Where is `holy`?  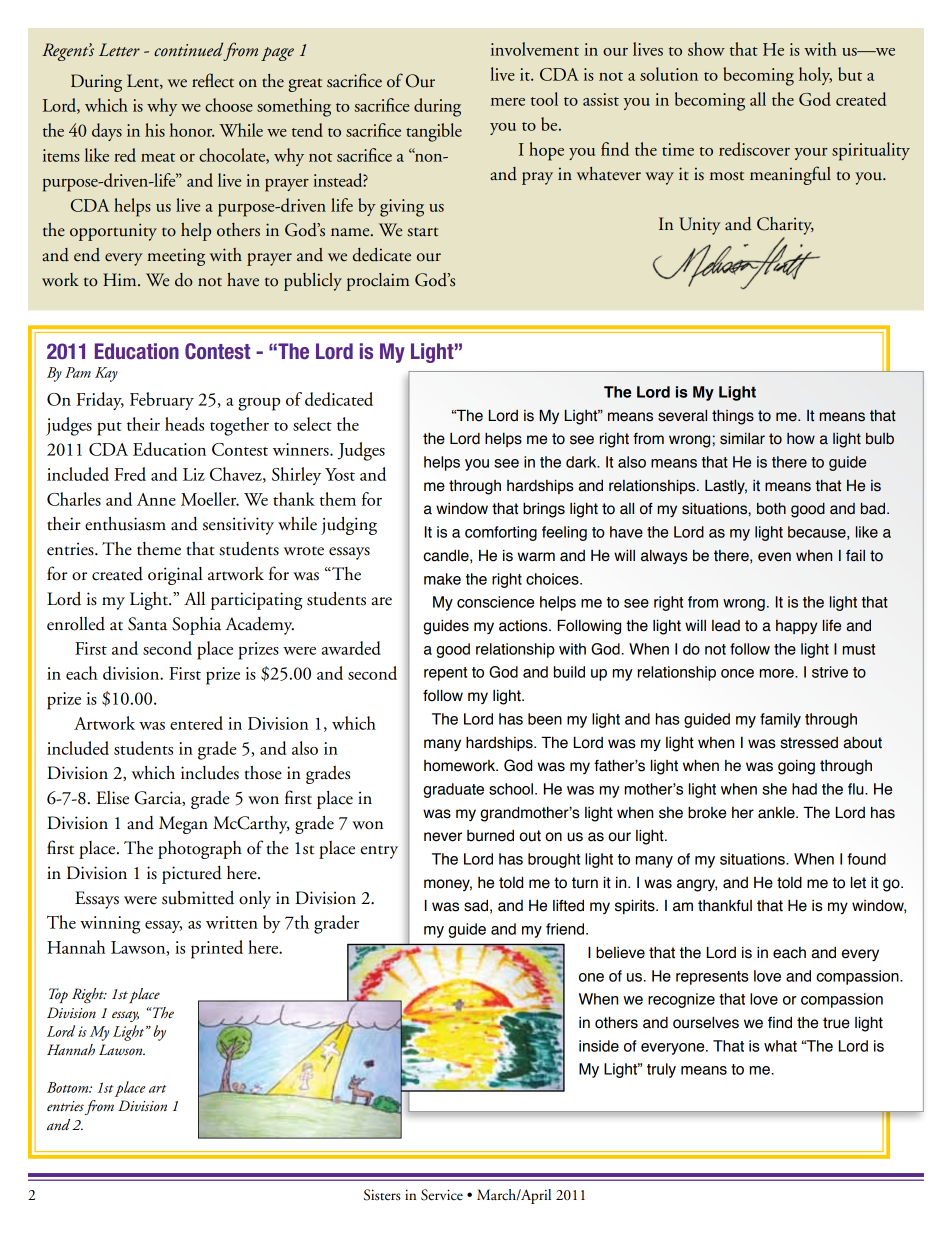
holy is located at coordinates (815, 76).
